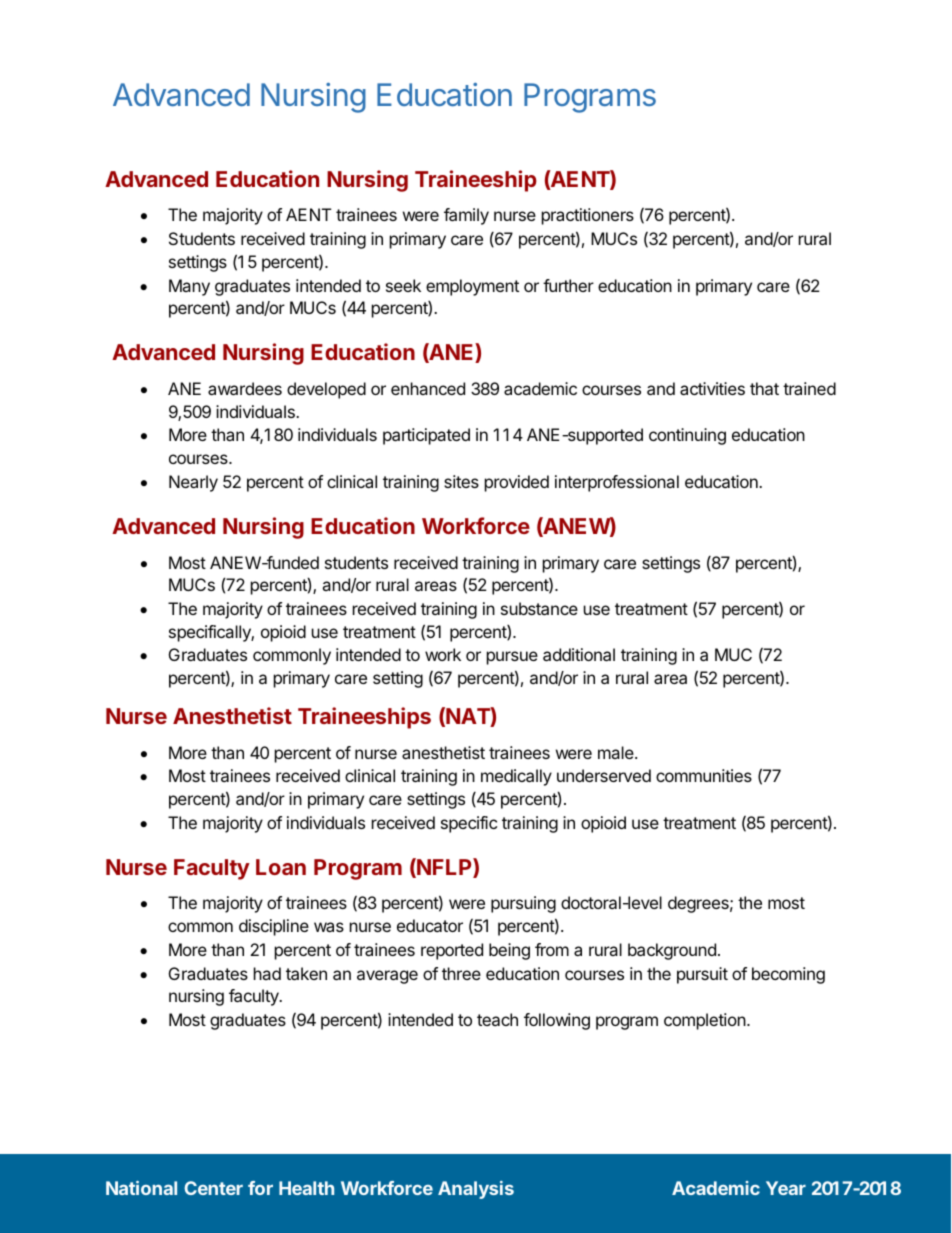  What do you see at coordinates (672, 951) in the screenshot?
I see `background` at bounding box center [672, 951].
